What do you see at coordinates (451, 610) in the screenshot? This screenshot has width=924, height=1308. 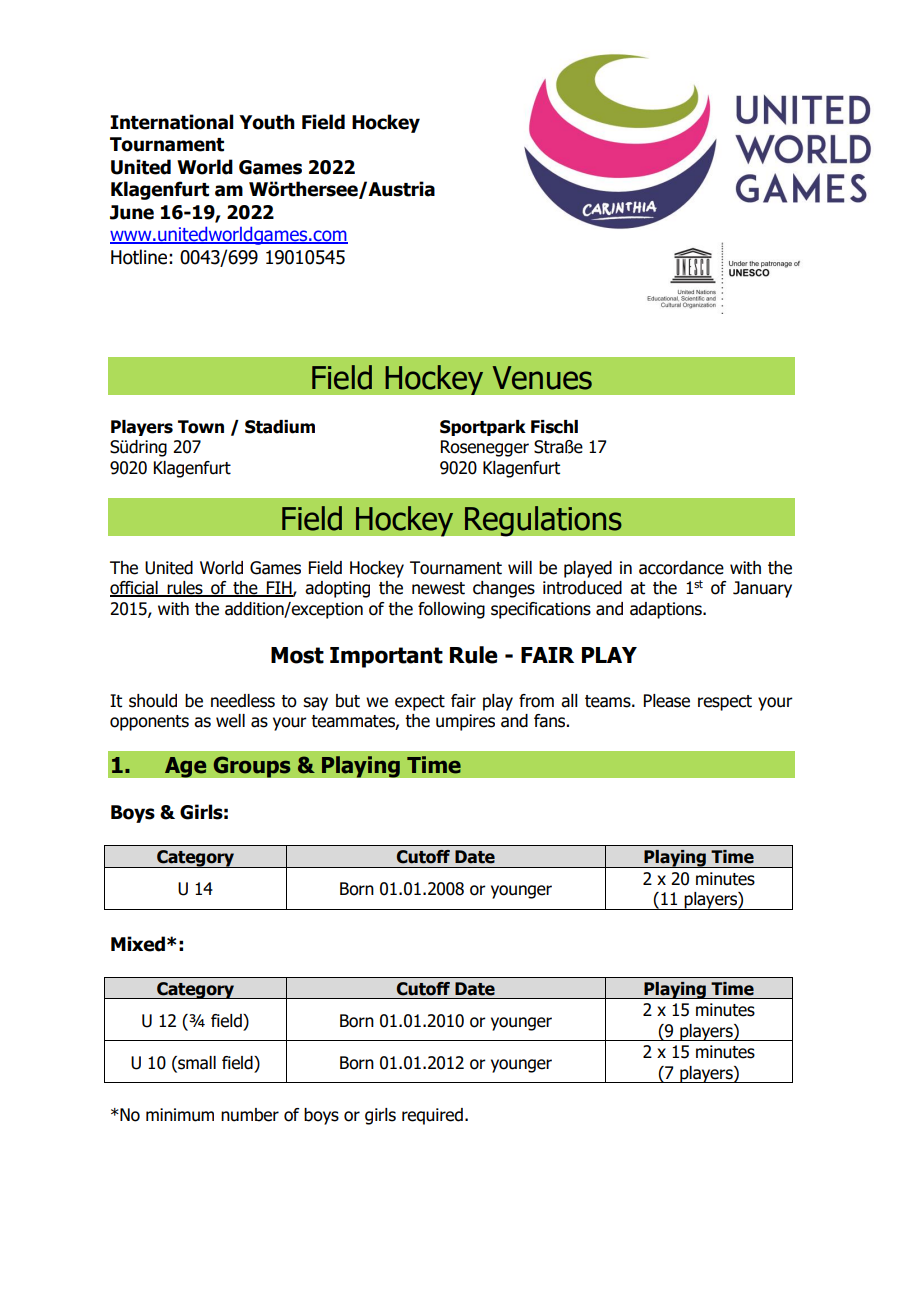 I see `following` at bounding box center [451, 610].
